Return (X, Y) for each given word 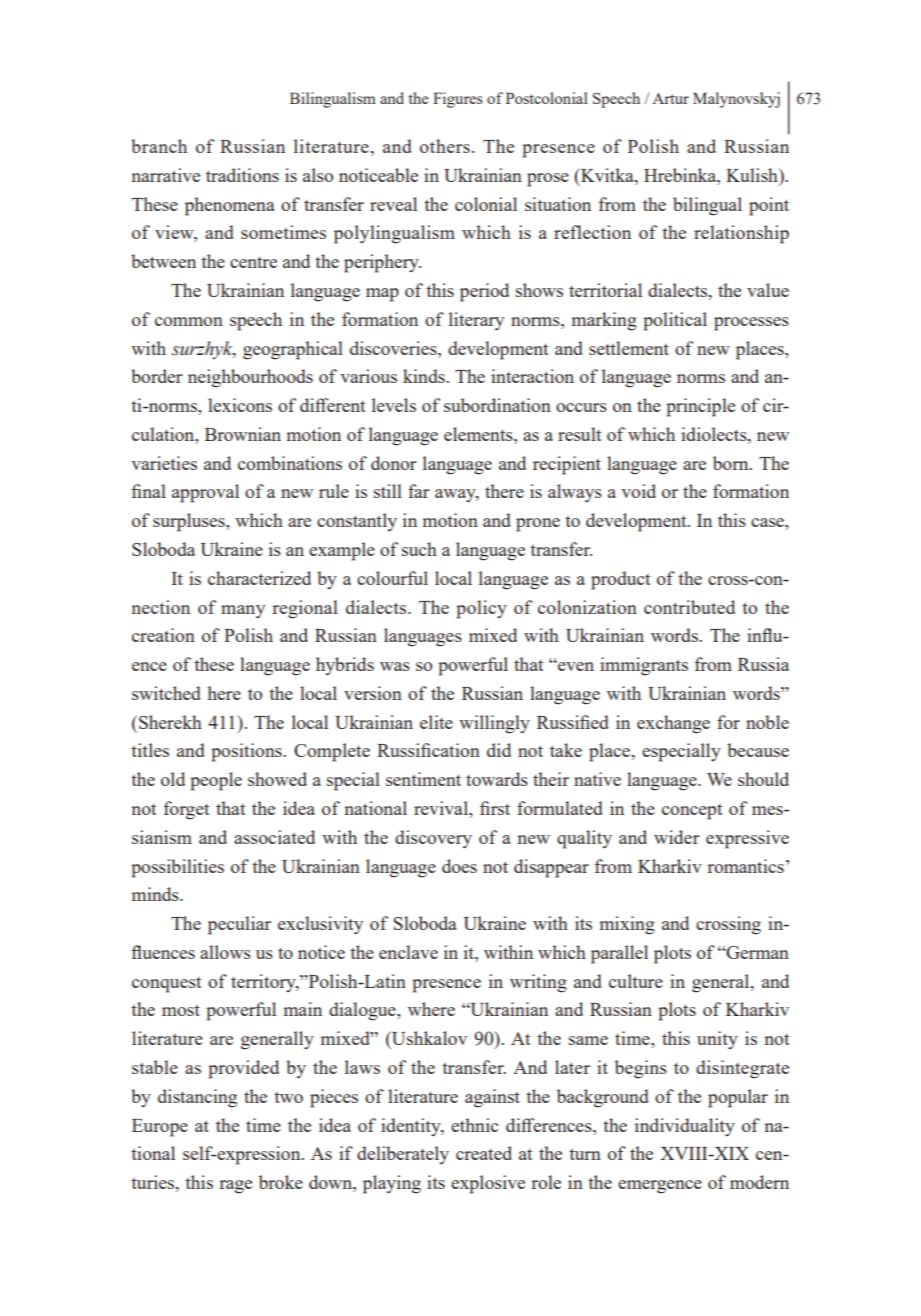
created (484, 1153)
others (445, 146)
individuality (685, 1127)
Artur (670, 98)
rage (235, 1187)
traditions (242, 175)
